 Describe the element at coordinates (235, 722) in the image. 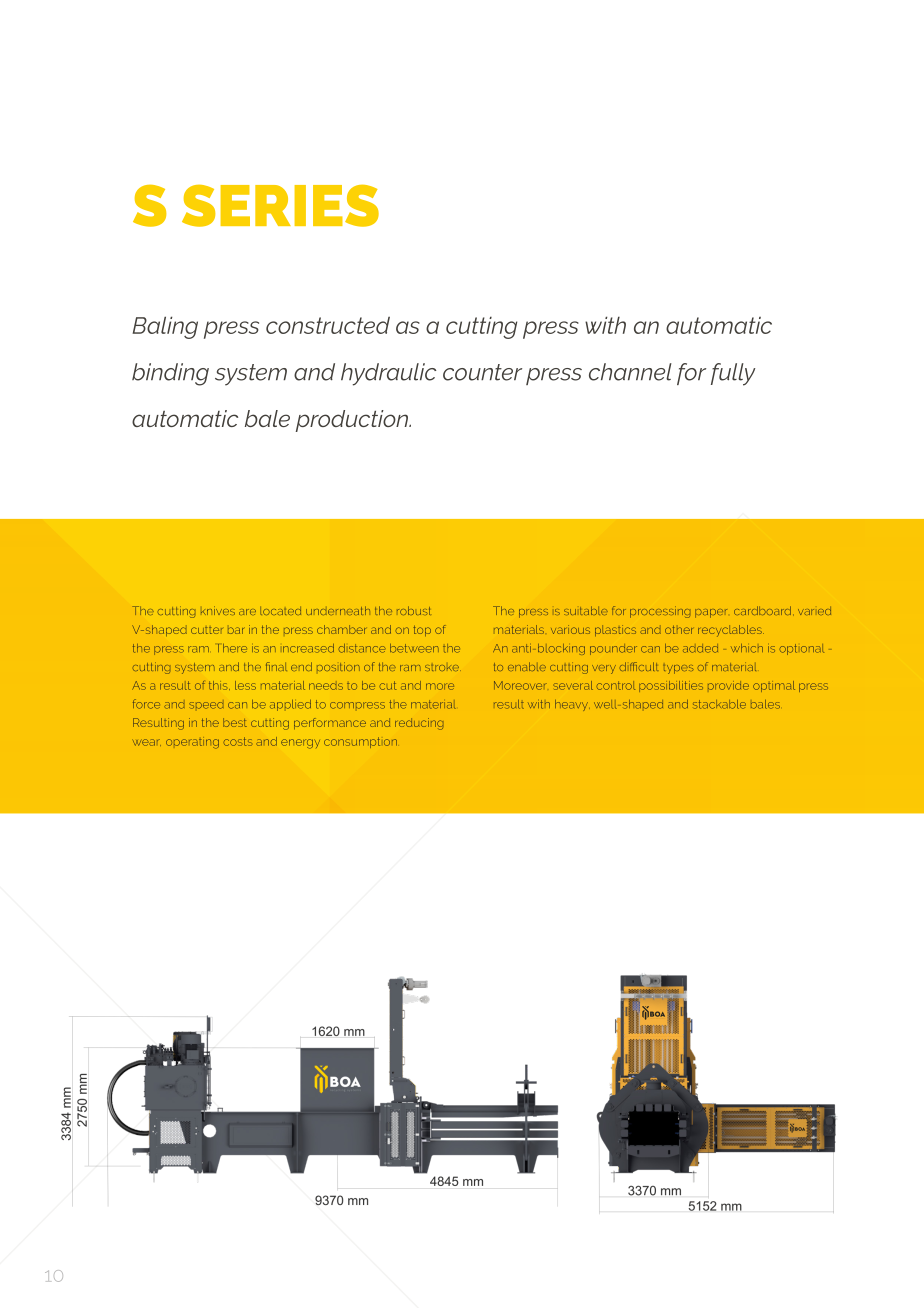

I see `best` at that location.
